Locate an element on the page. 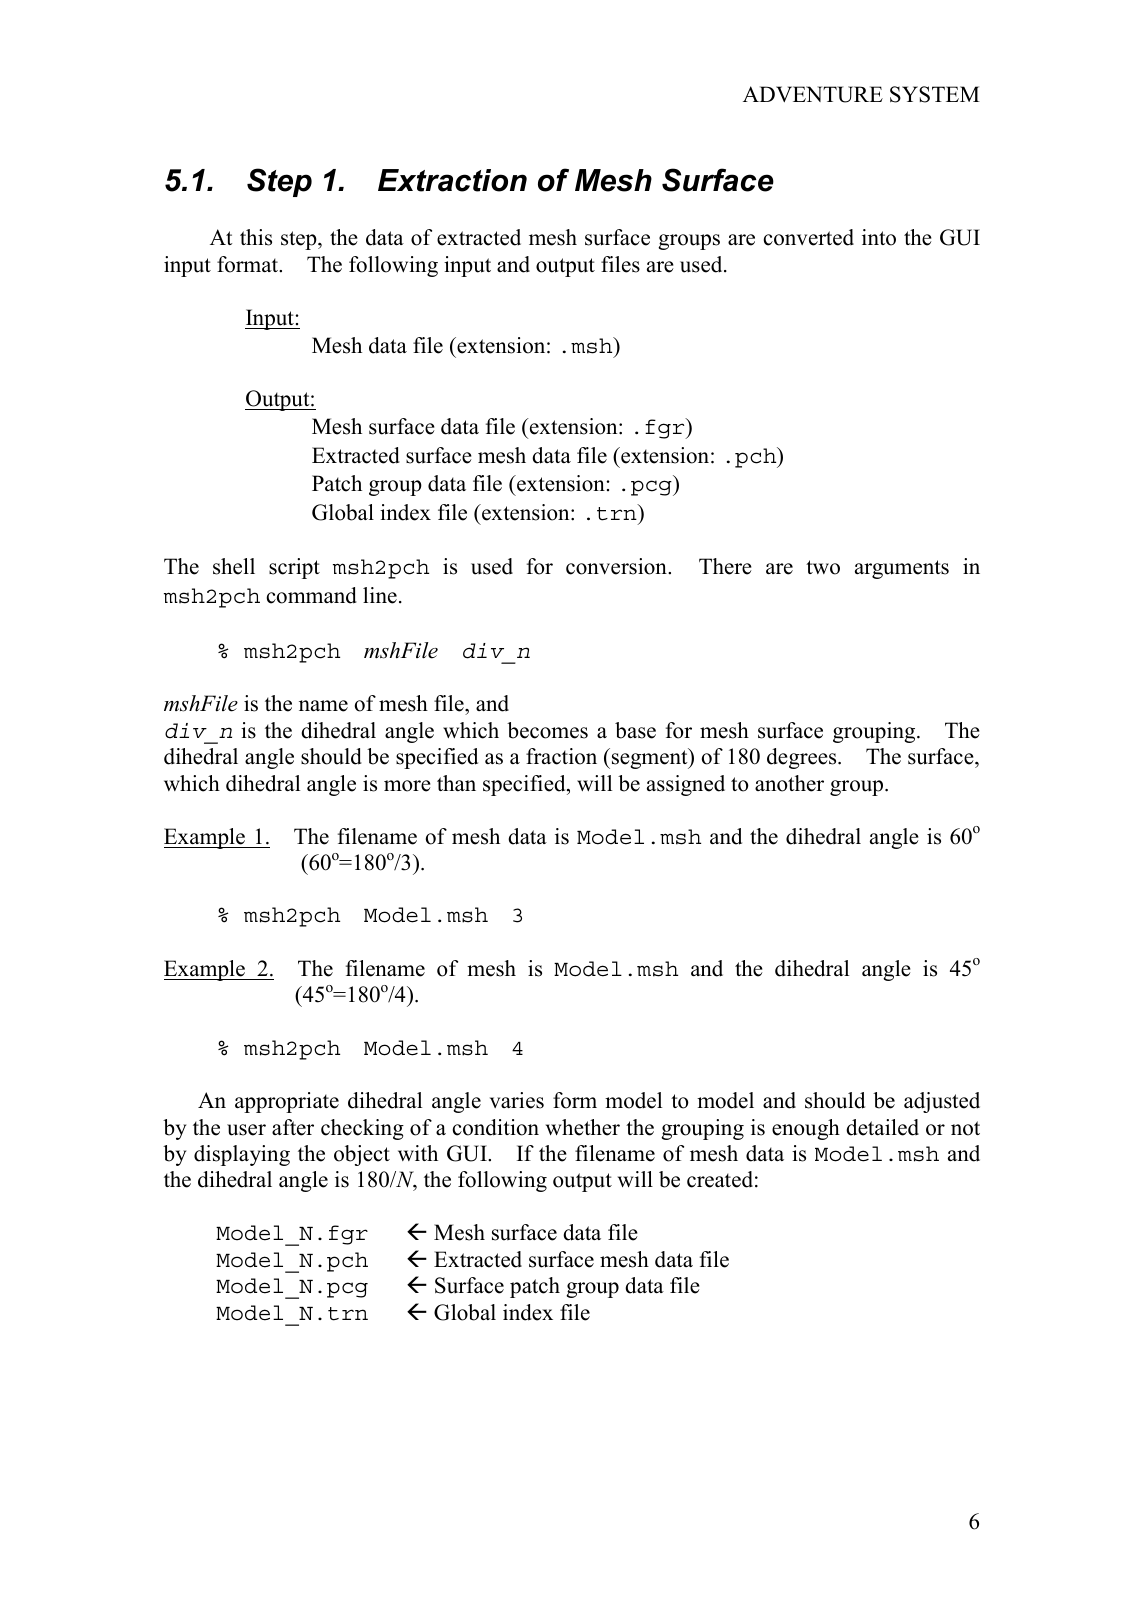 The height and width of the image is (1617, 1143). script is located at coordinates (294, 568).
